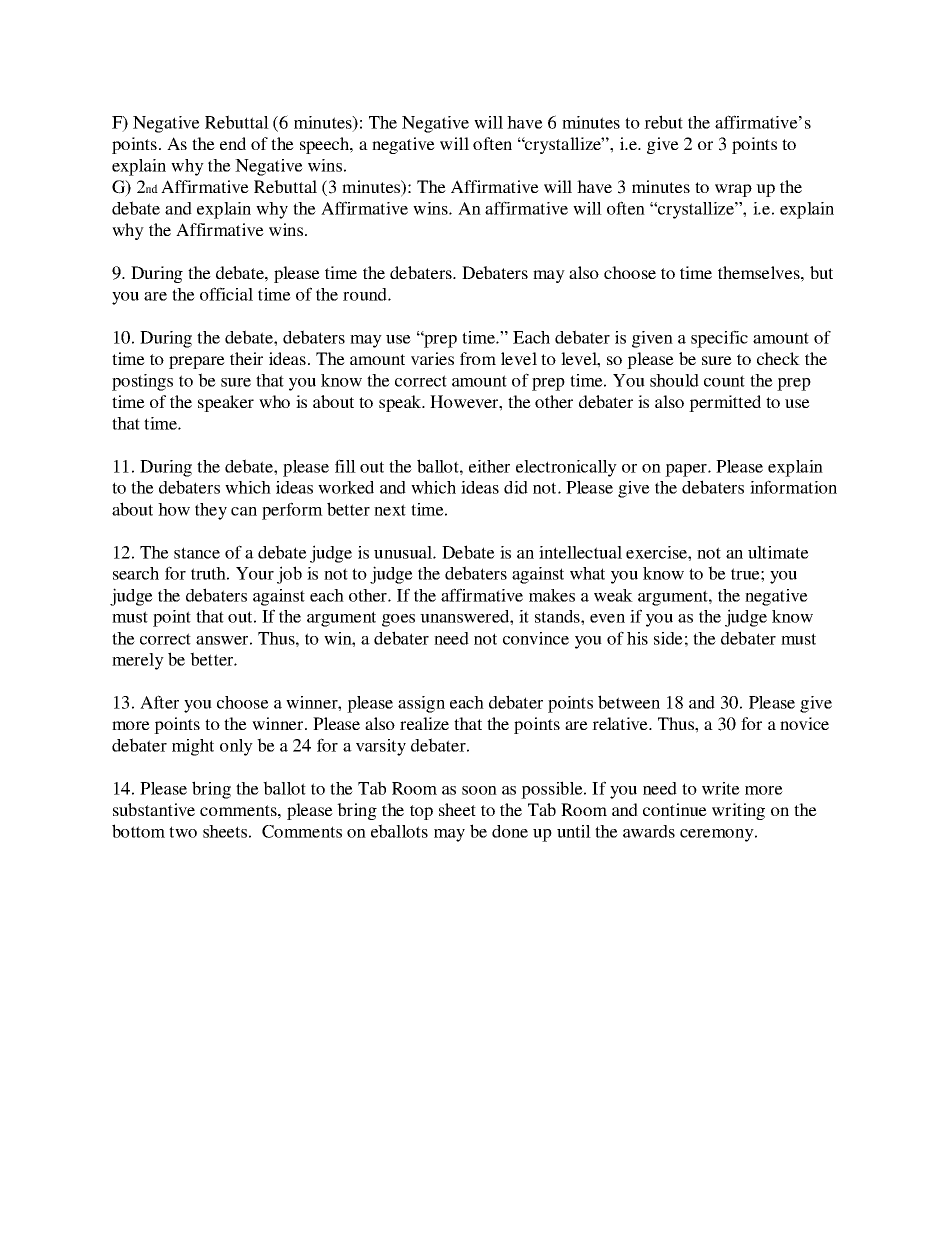  What do you see at coordinates (738, 811) in the page?
I see `writing` at bounding box center [738, 811].
